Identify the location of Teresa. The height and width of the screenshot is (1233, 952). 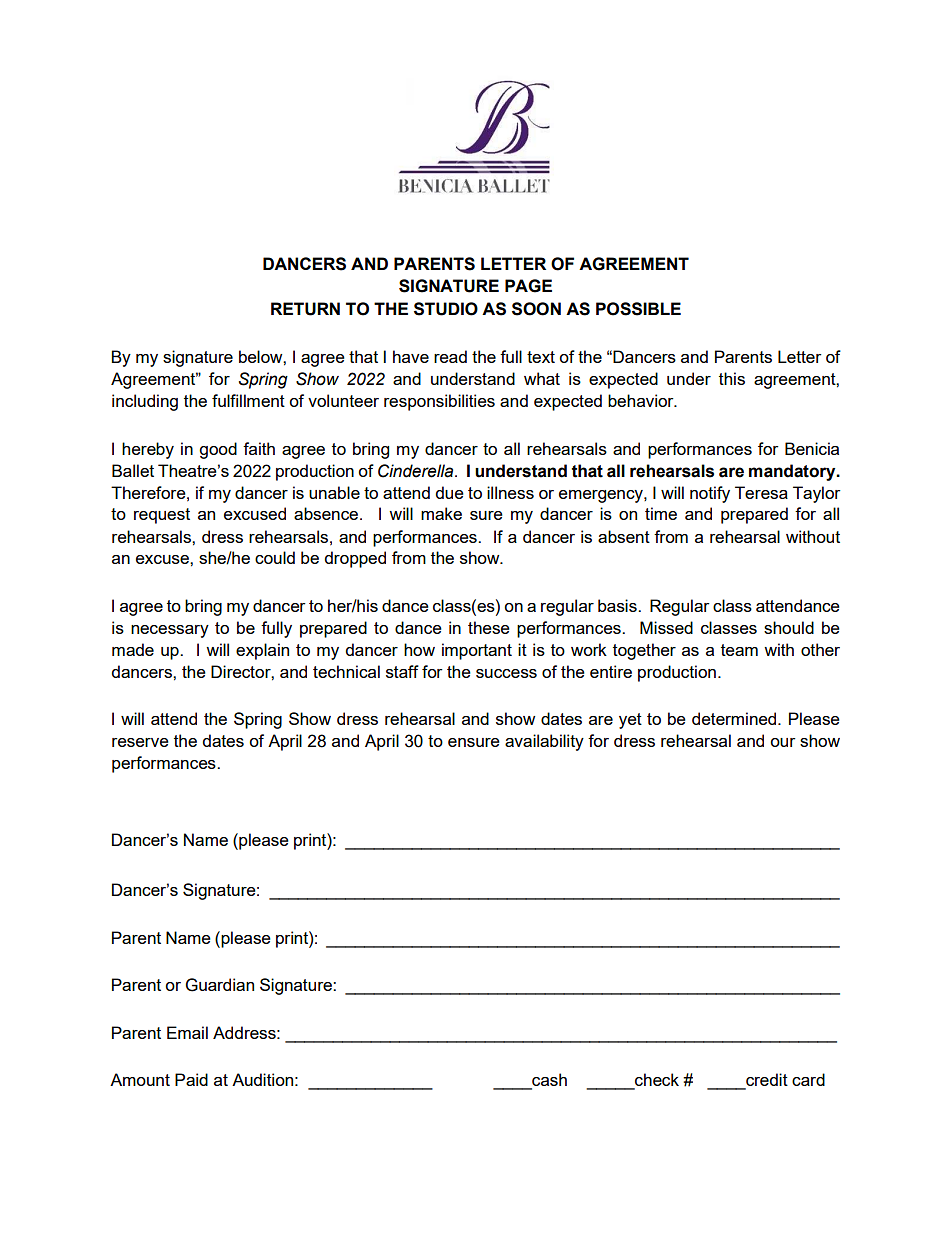
(761, 492).
